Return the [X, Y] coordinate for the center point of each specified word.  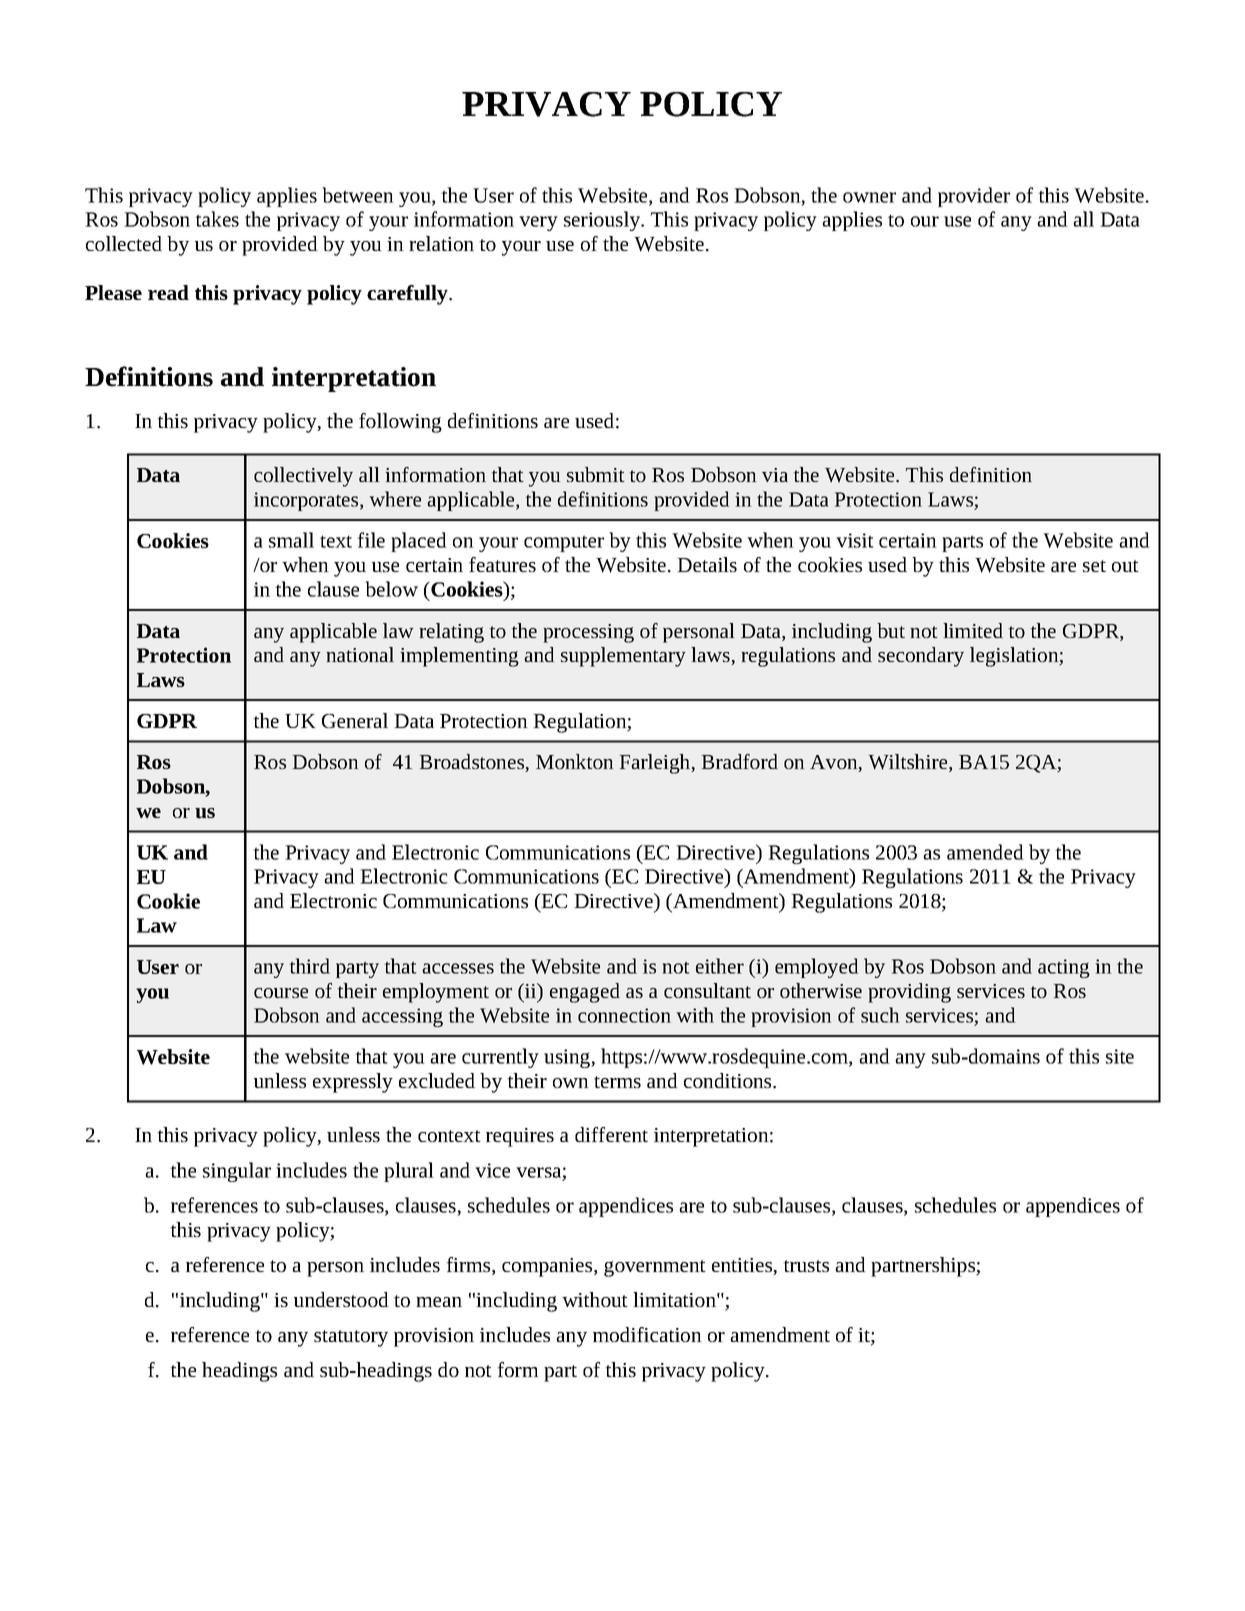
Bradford [739, 761]
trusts [806, 1266]
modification [647, 1334]
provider [974, 197]
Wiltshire [909, 763]
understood [341, 1299]
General [355, 720]
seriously [603, 221]
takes [217, 219]
